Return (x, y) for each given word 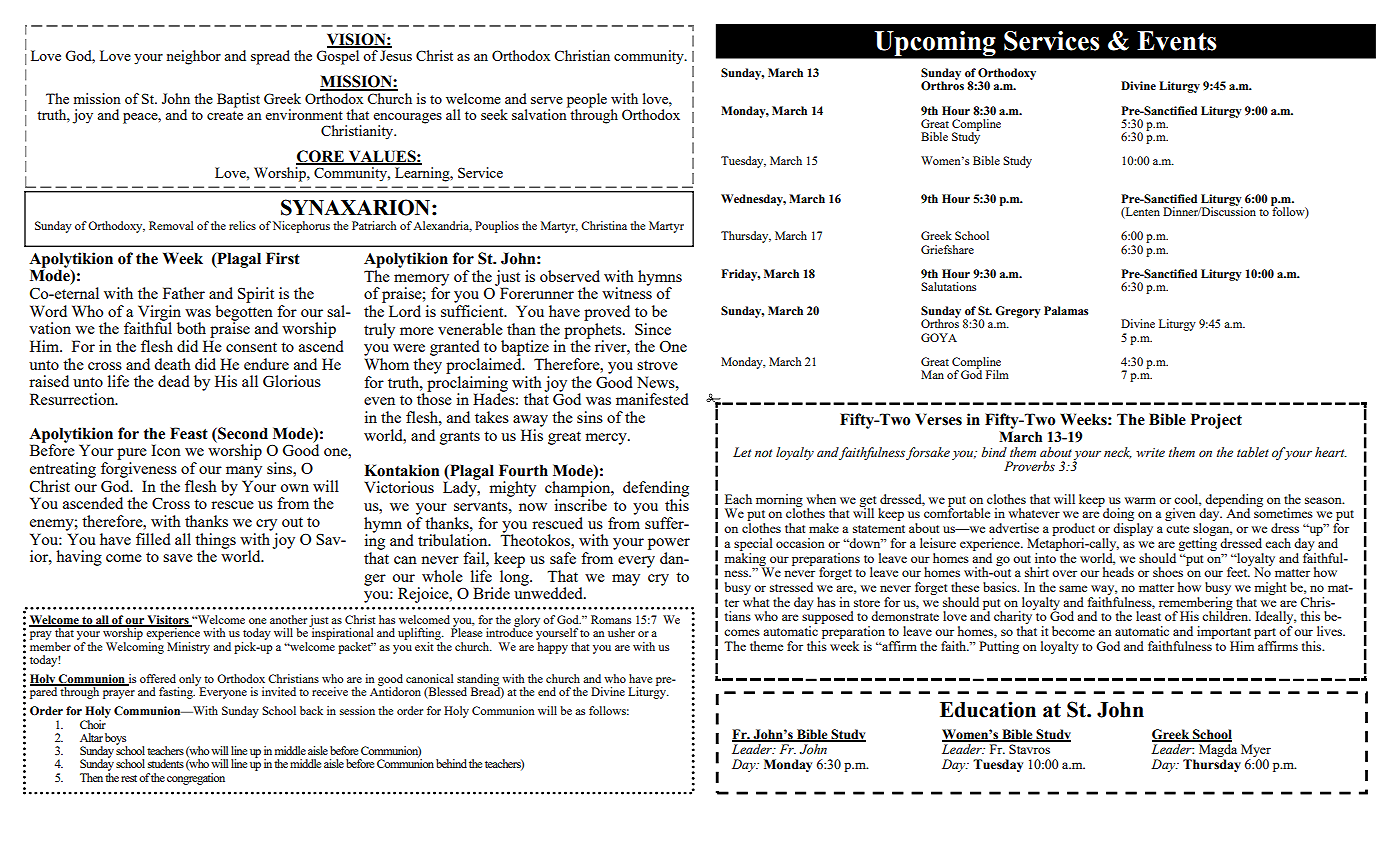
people (587, 100)
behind (451, 763)
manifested (652, 399)
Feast (189, 433)
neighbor (194, 57)
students (166, 763)
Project (1216, 421)
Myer (1256, 750)
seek (494, 114)
